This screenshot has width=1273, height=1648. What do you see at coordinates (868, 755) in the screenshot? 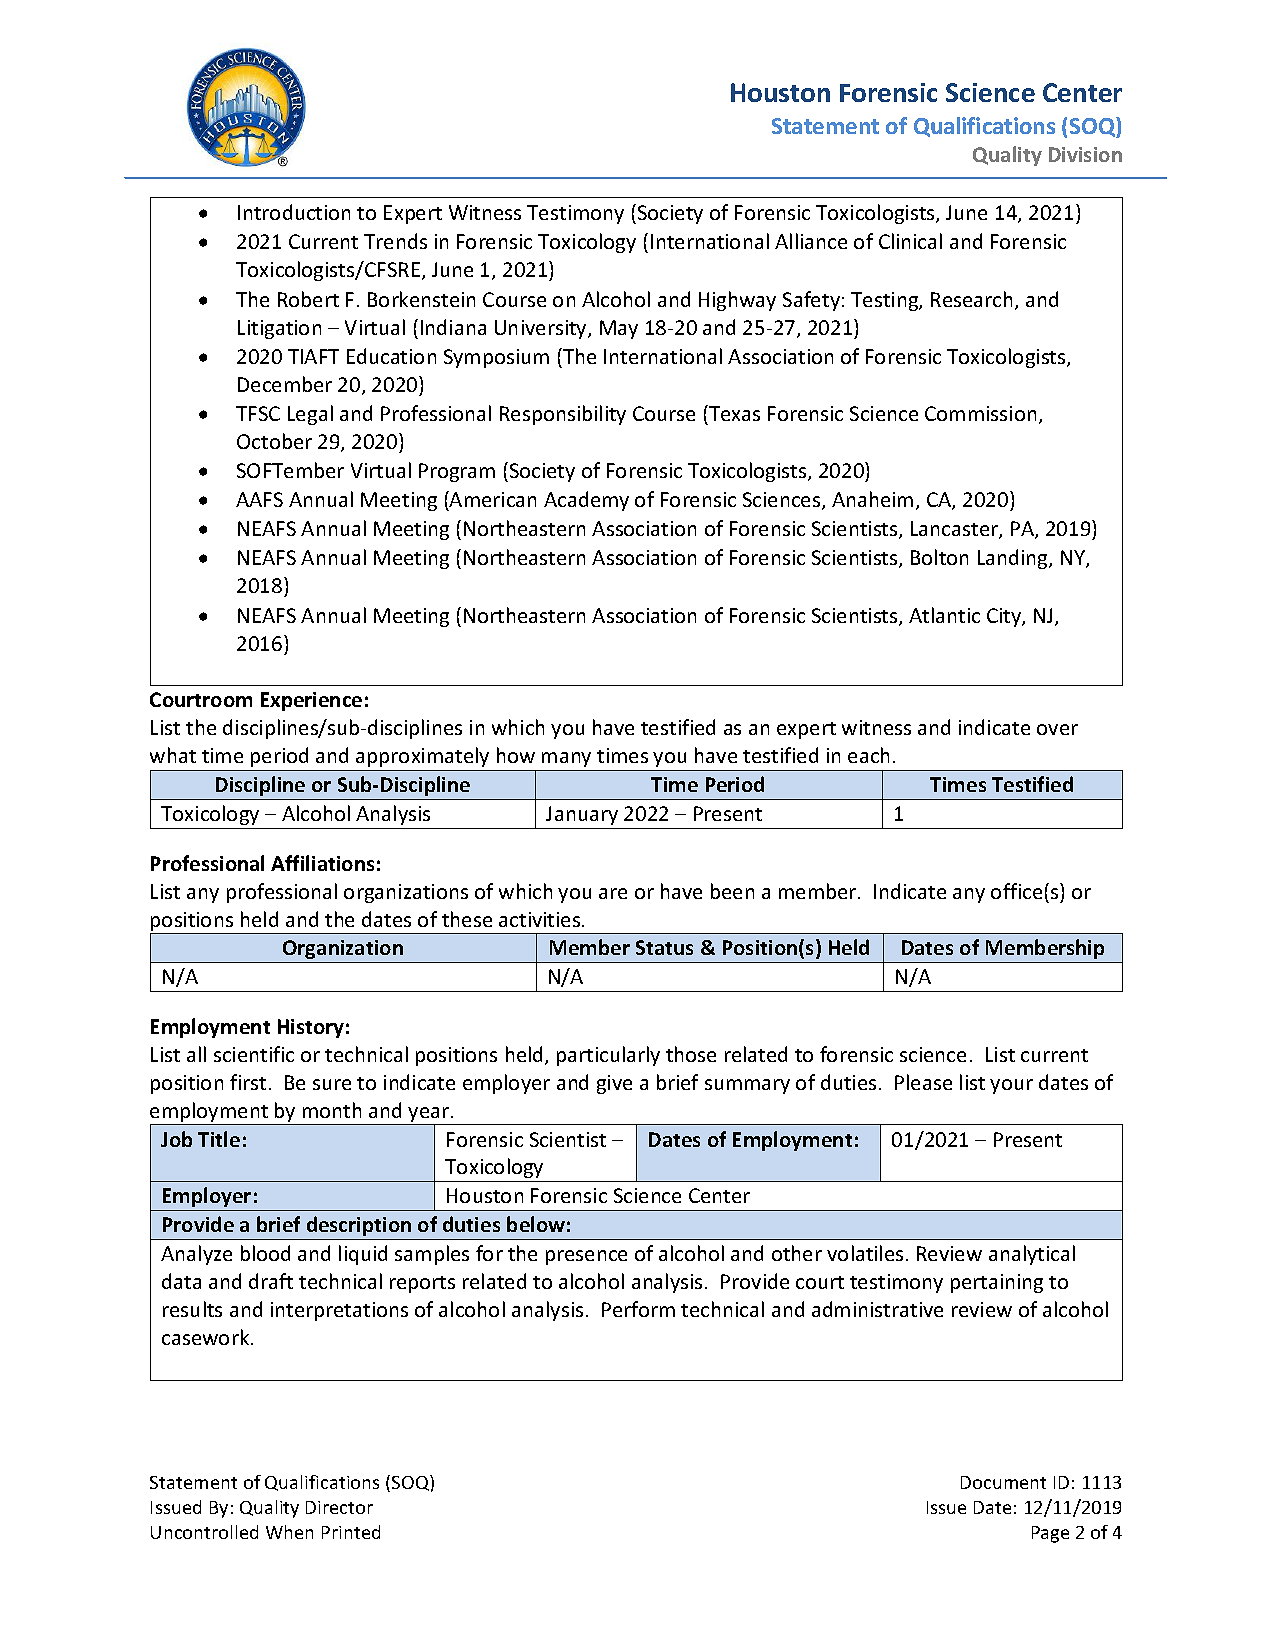
I see `each` at bounding box center [868, 755].
